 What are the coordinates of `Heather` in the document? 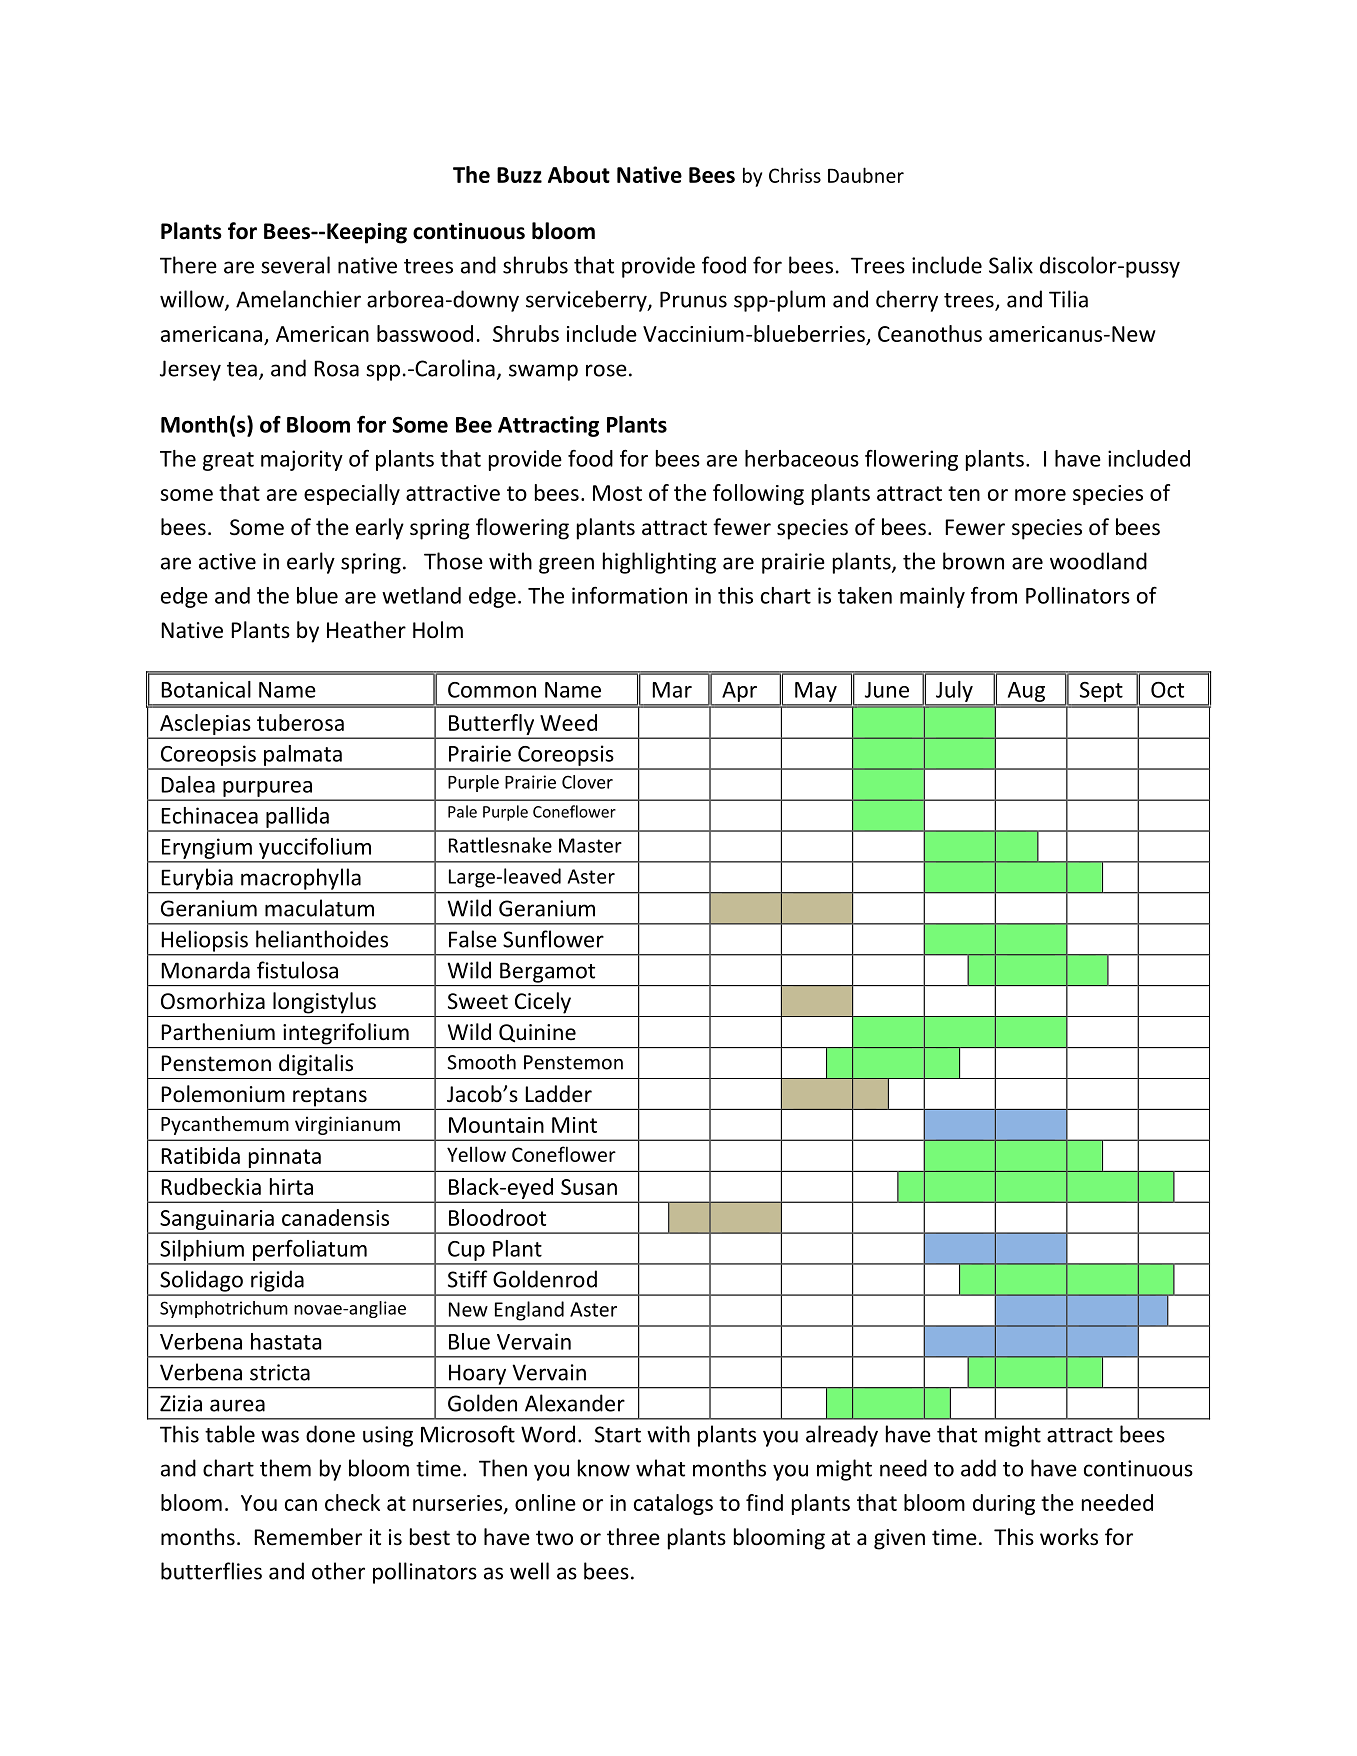 It's located at (366, 630).
